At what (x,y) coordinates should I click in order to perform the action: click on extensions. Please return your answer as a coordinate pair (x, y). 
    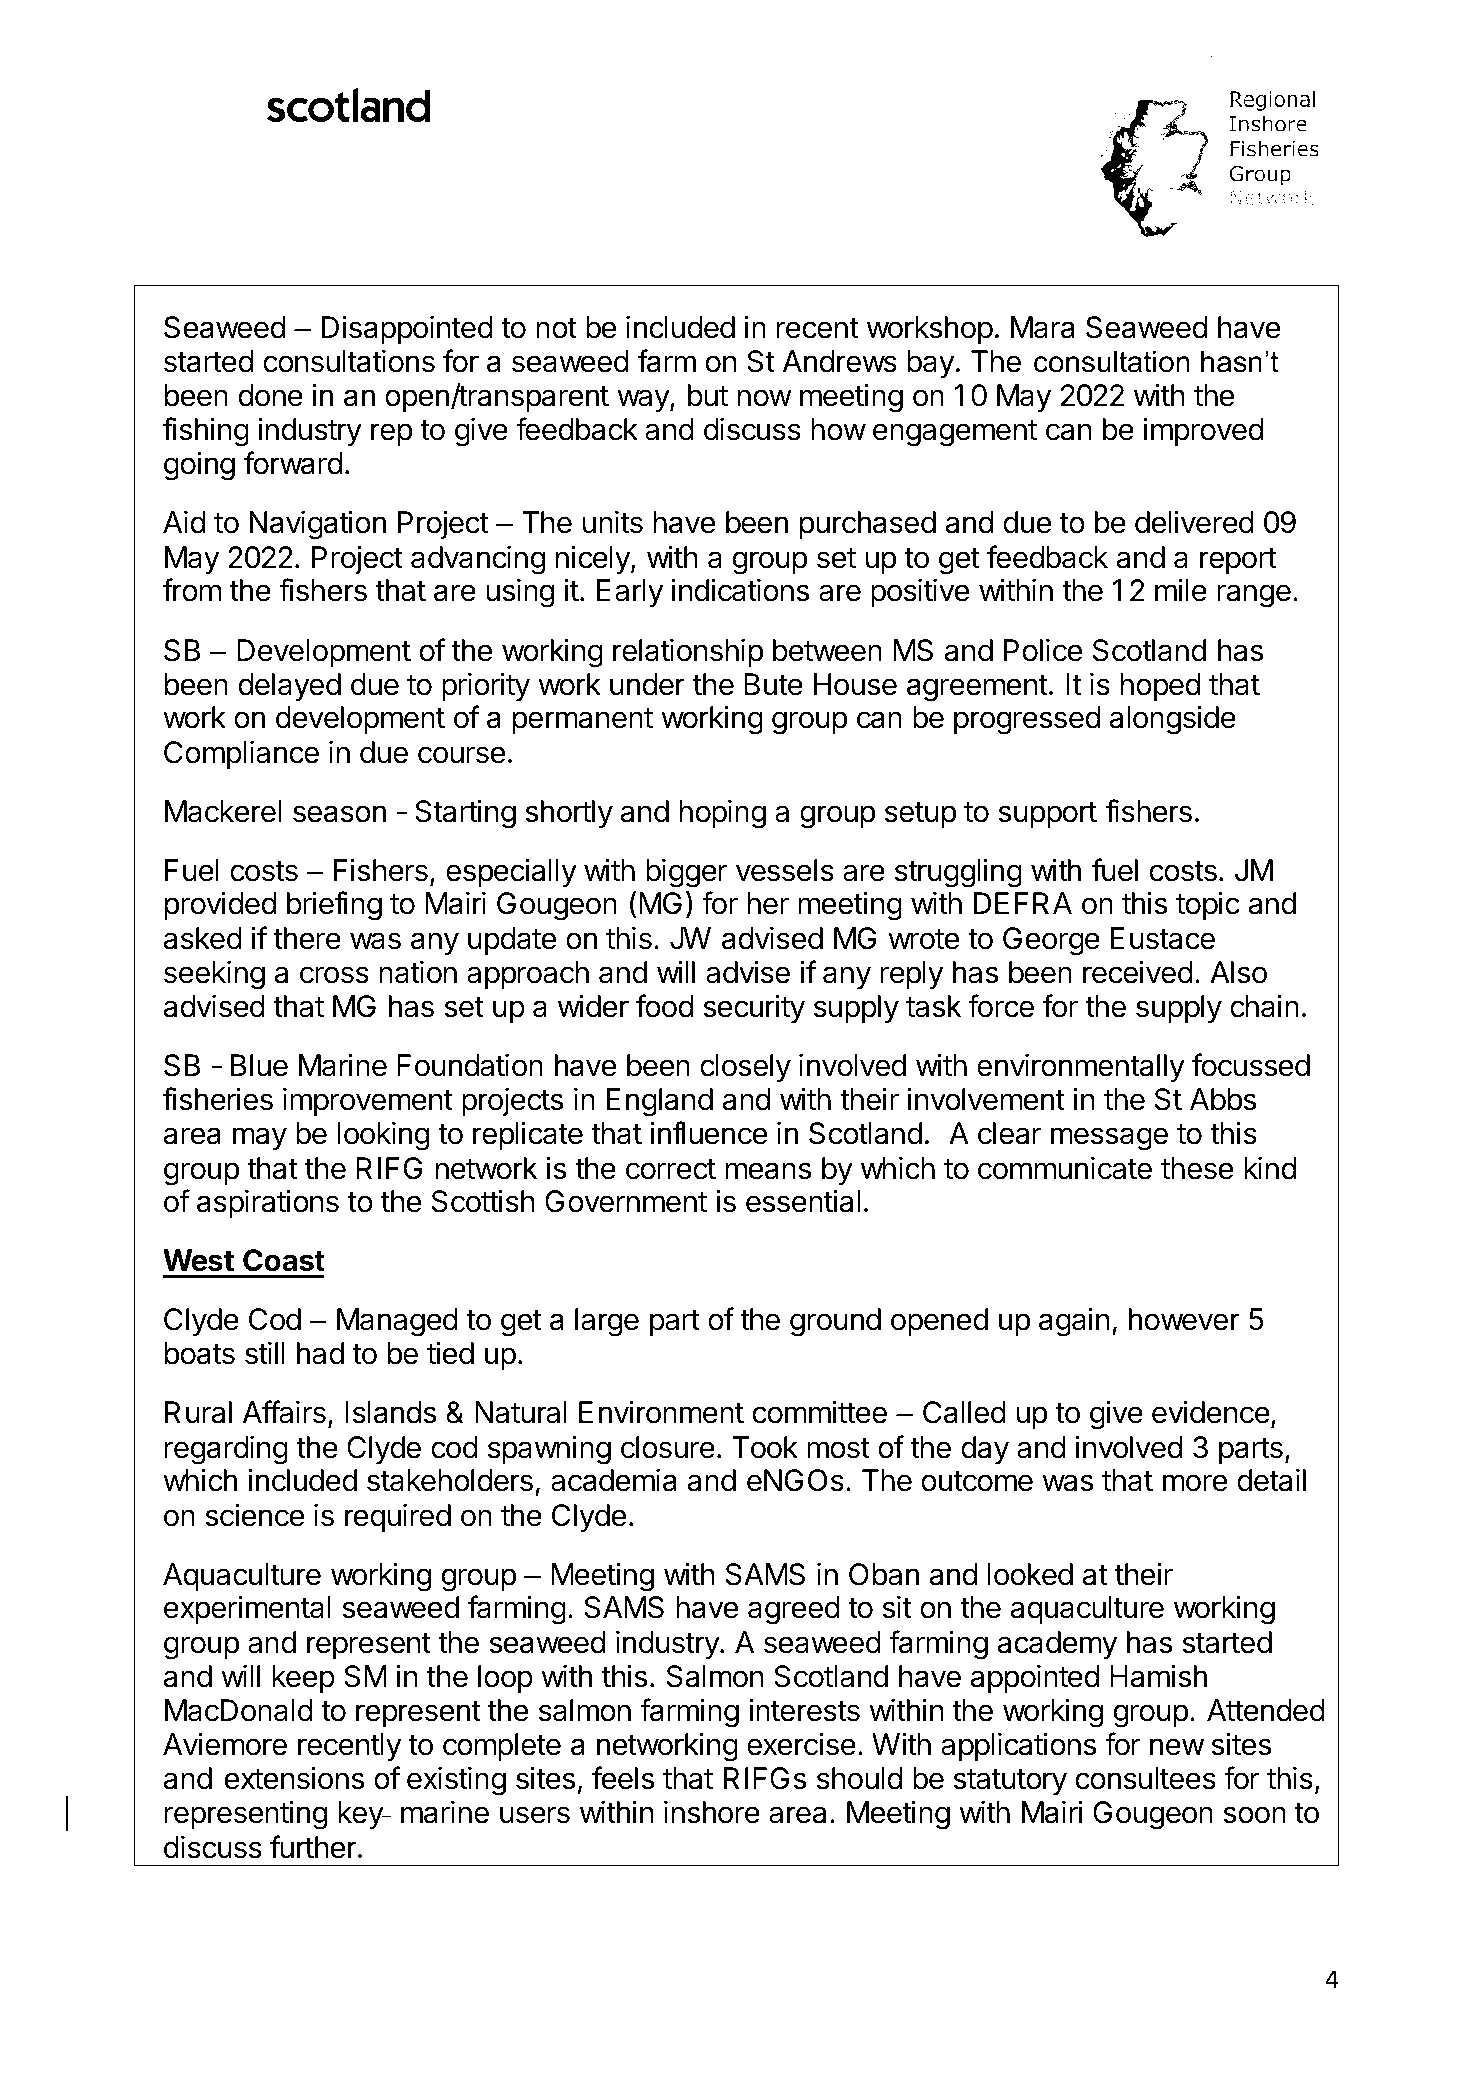
    Looking at the image, I should click on (294, 1778).
